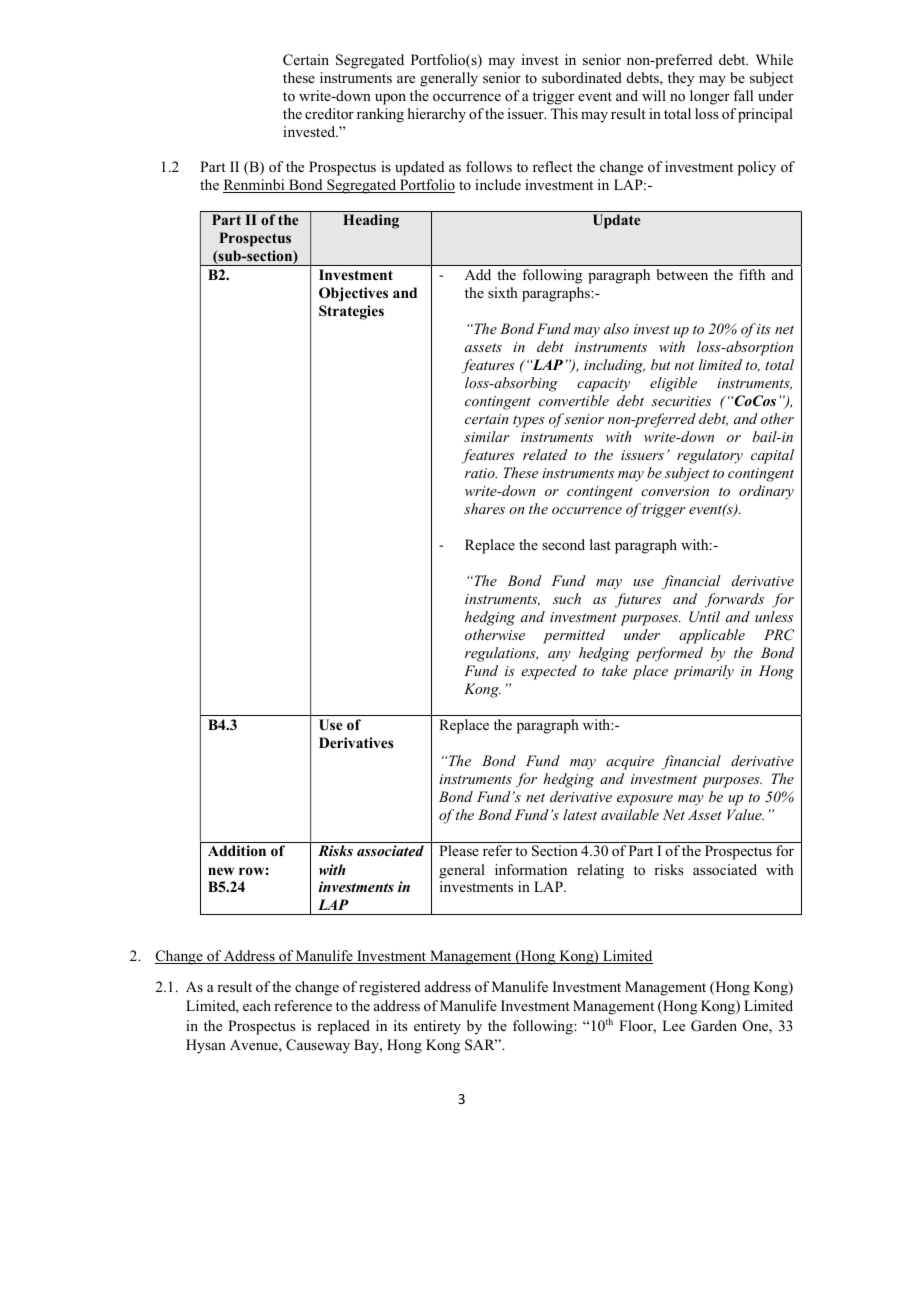 The image size is (924, 1311). What do you see at coordinates (710, 97) in the image?
I see `longer` at bounding box center [710, 97].
